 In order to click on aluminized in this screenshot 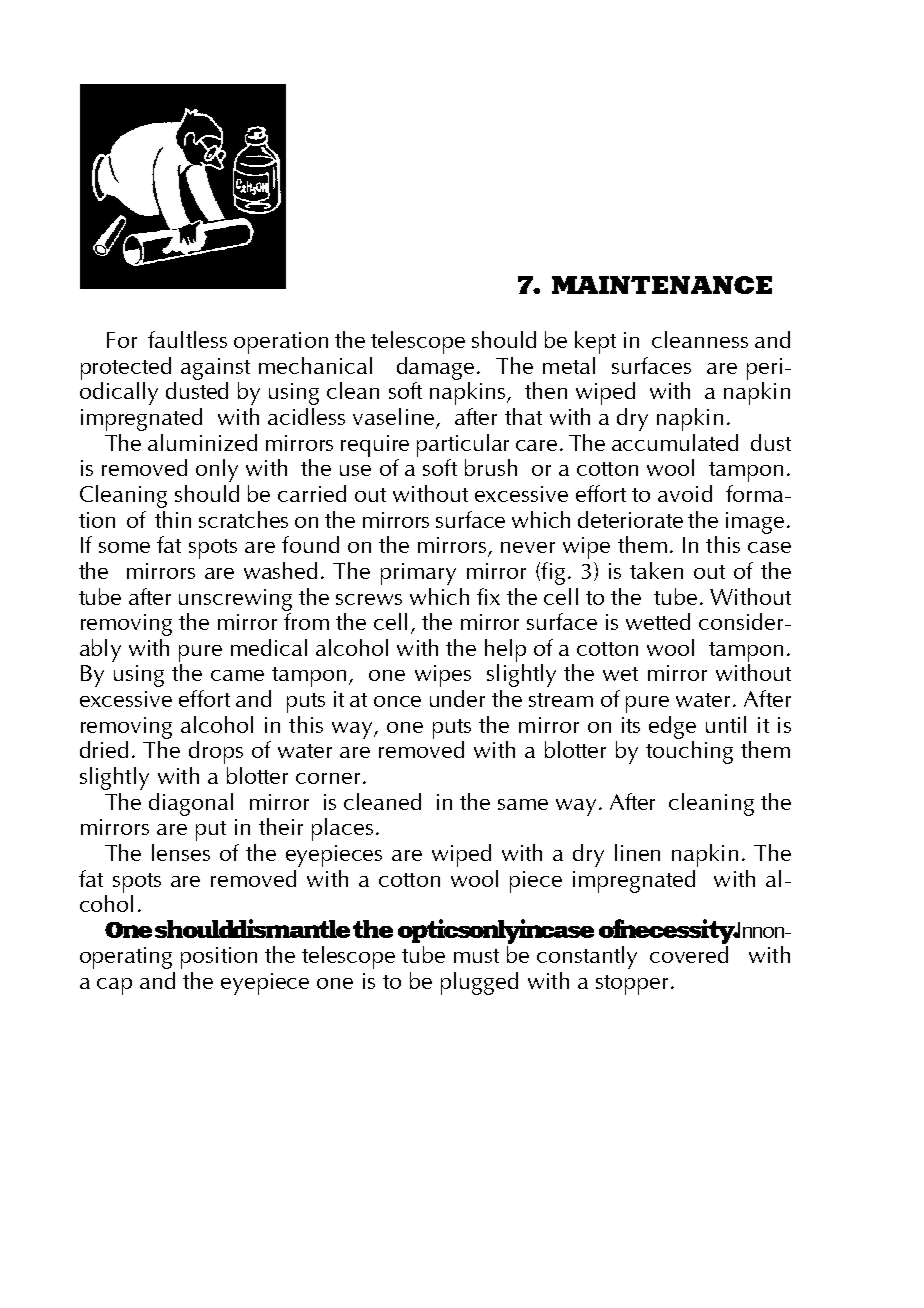, I will do `click(202, 442)`.
